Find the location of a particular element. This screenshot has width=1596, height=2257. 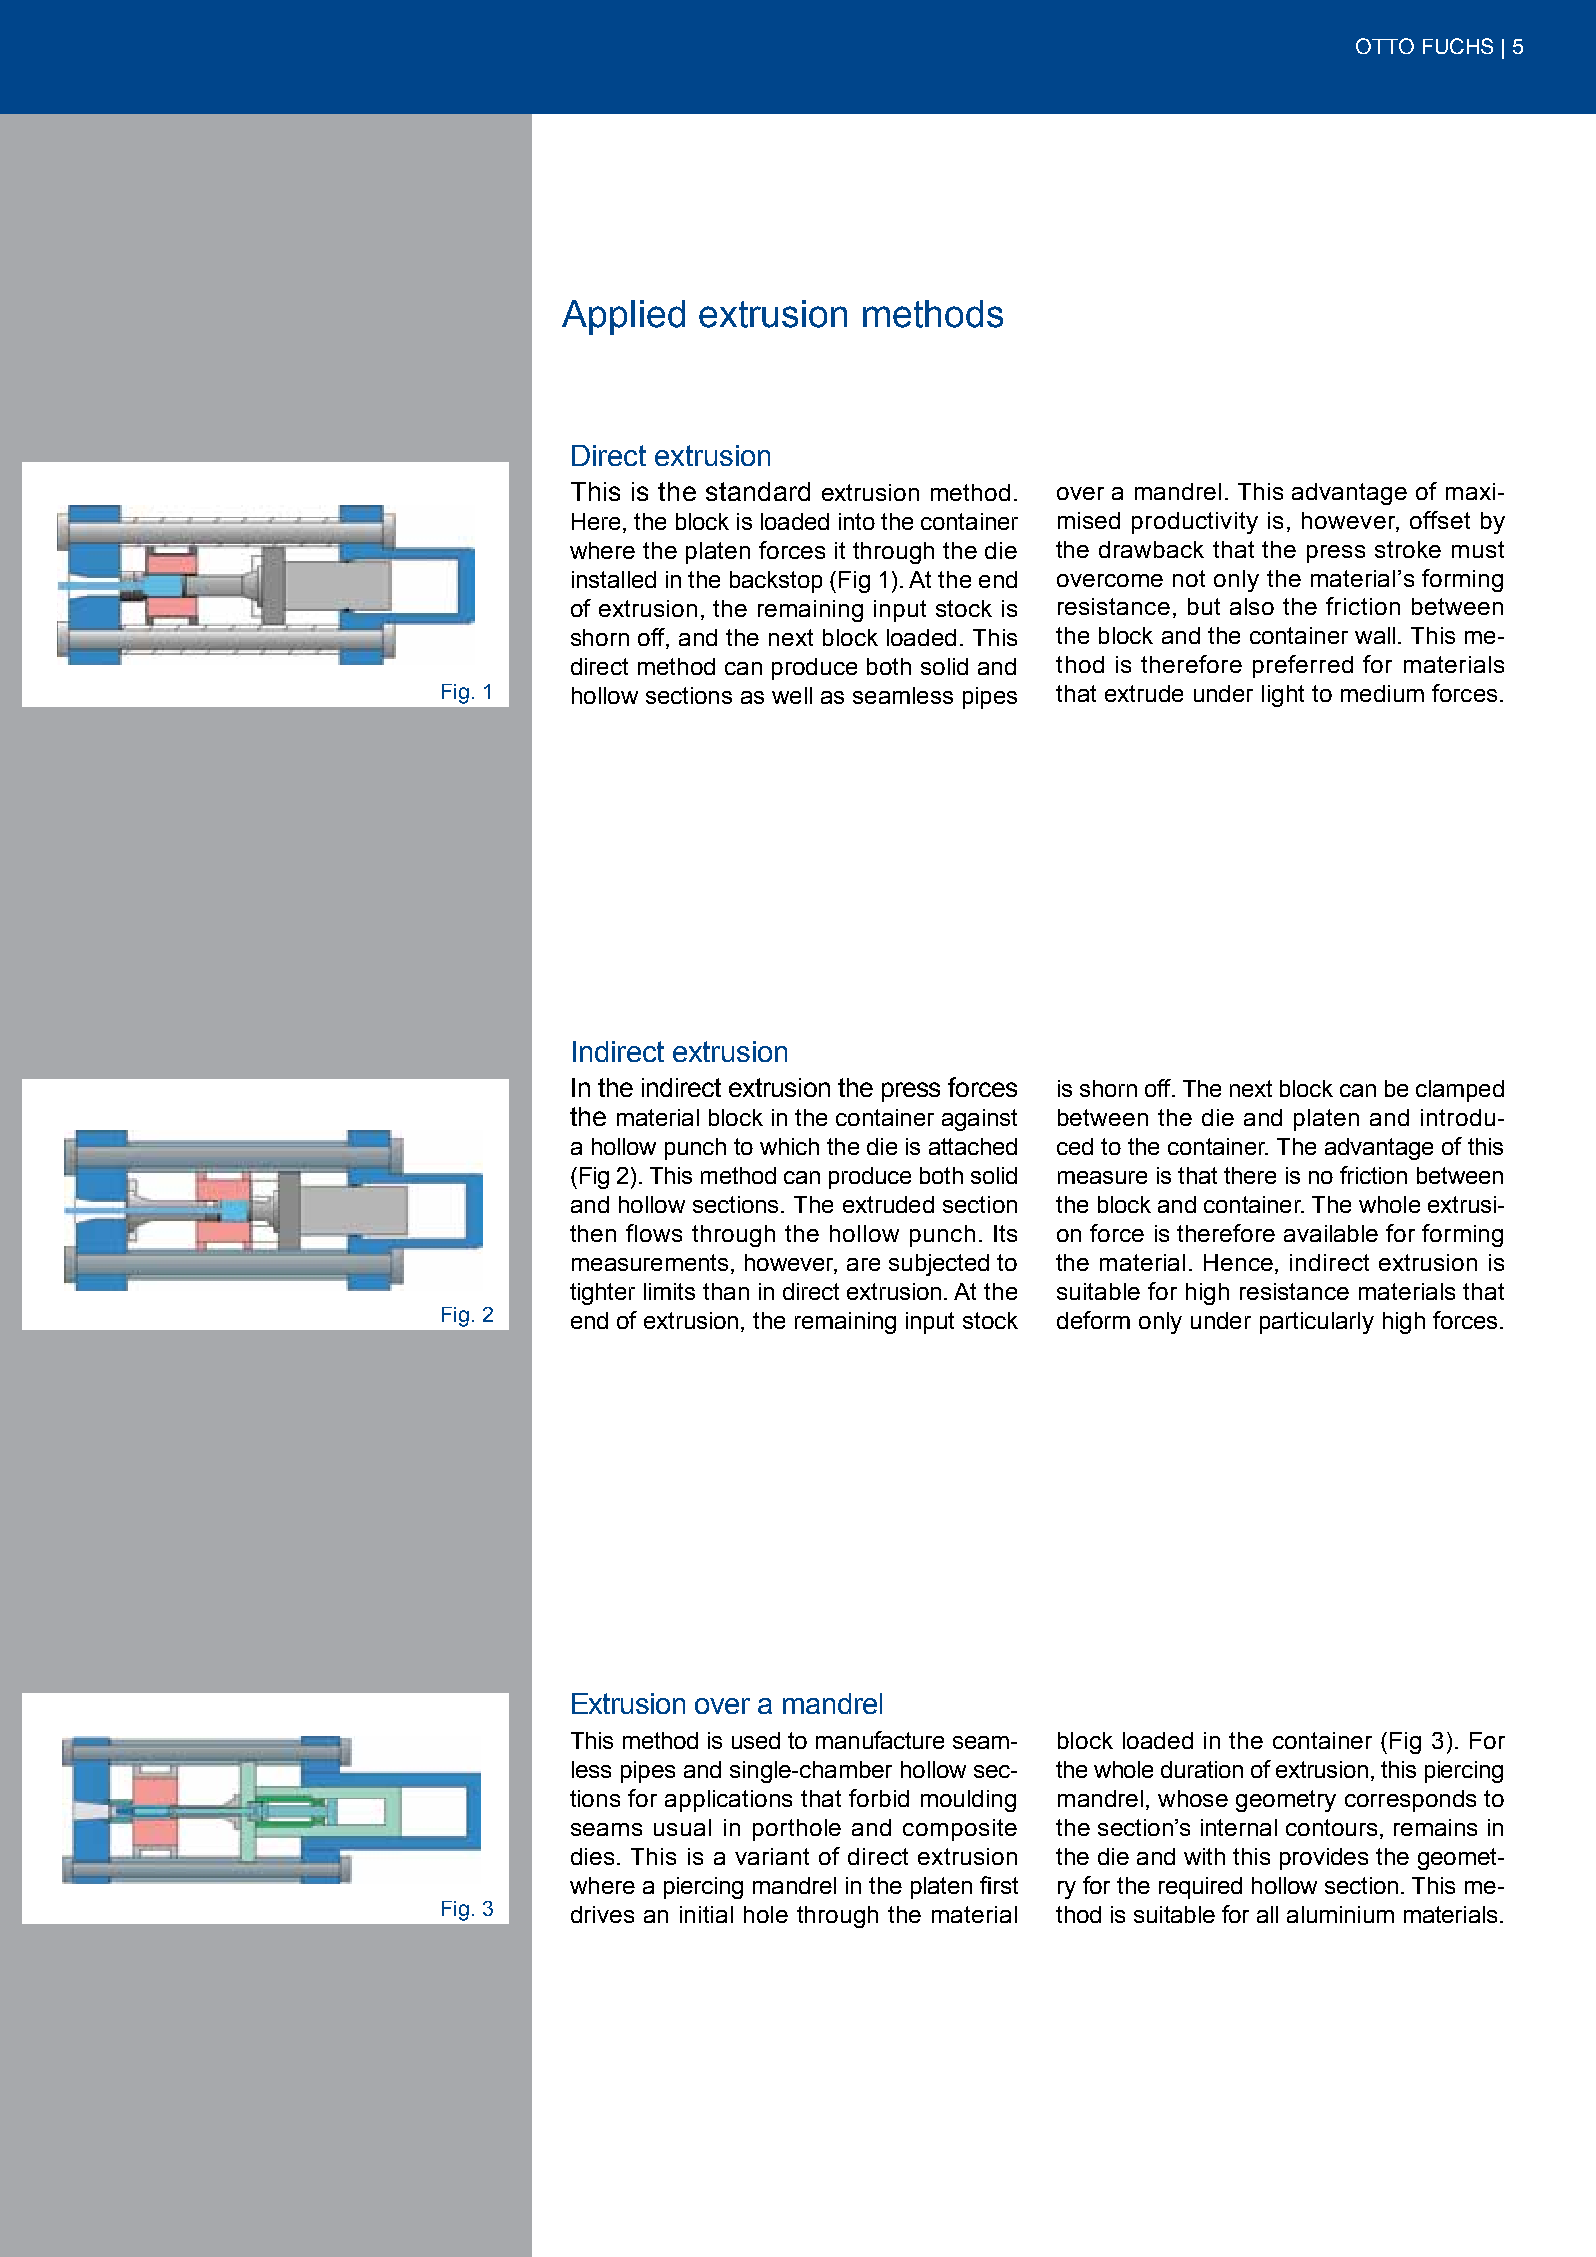

stroke is located at coordinates (1408, 549).
